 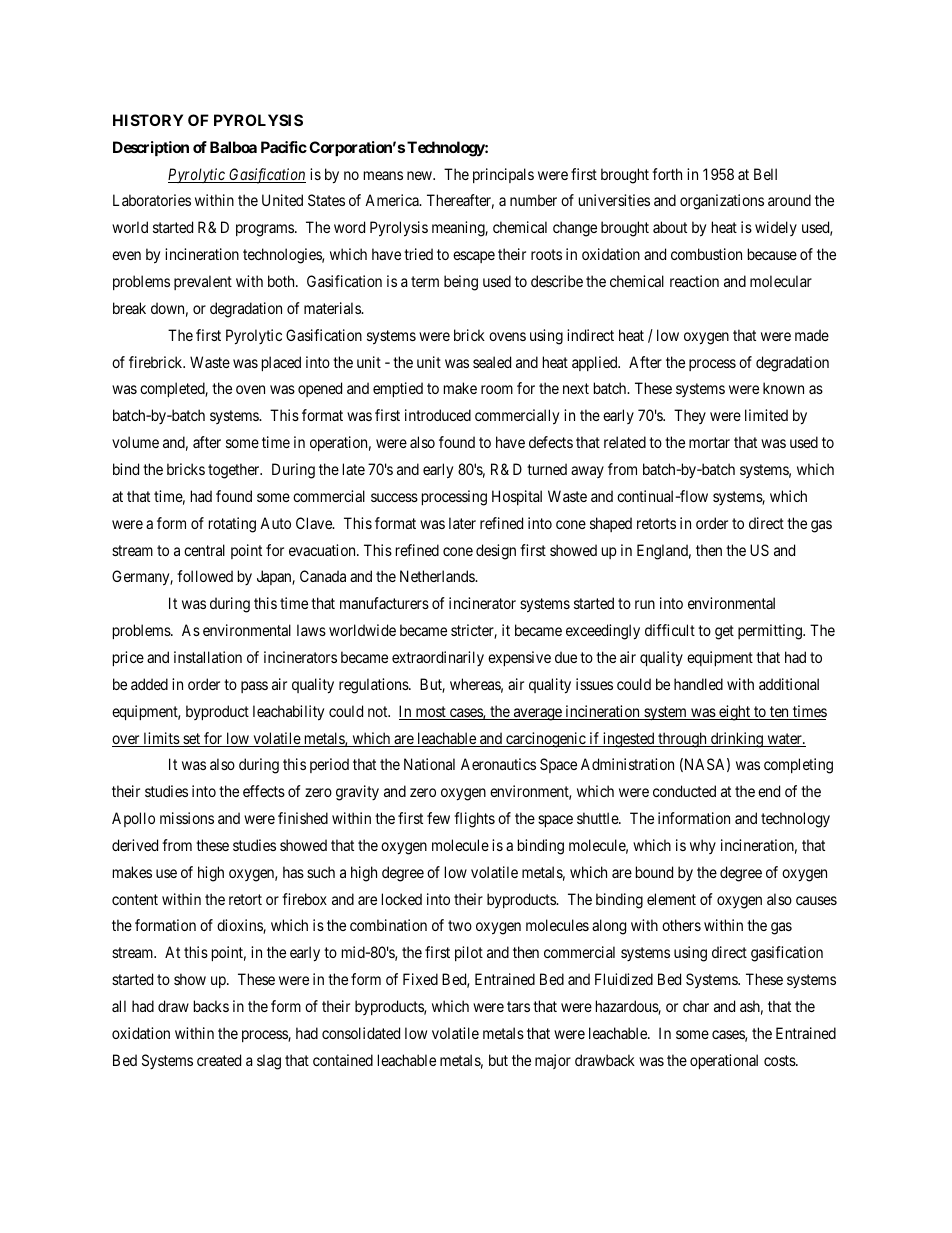 I want to click on char, so click(x=696, y=1006).
